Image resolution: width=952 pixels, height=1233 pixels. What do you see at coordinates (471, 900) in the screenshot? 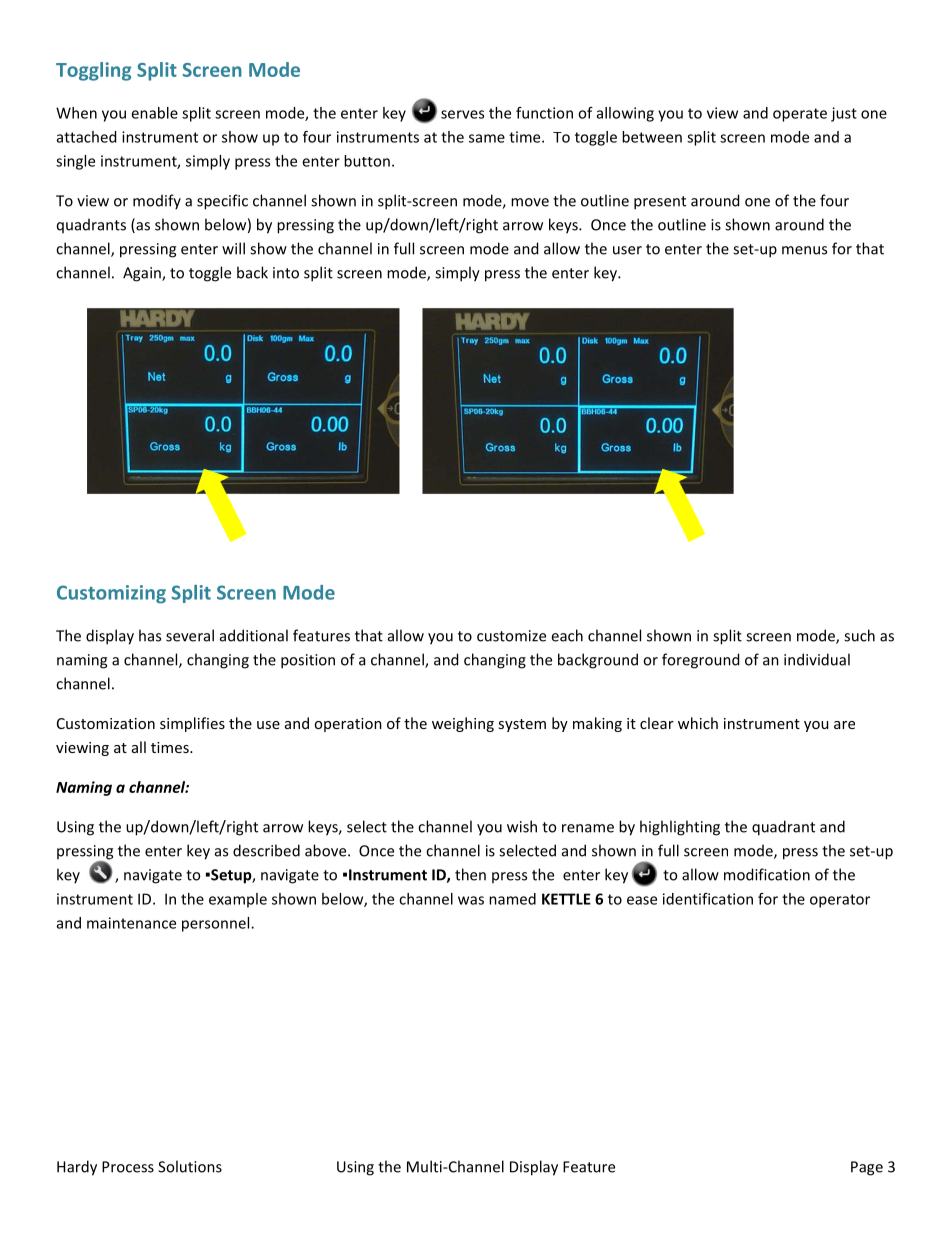
I see `was` at bounding box center [471, 900].
